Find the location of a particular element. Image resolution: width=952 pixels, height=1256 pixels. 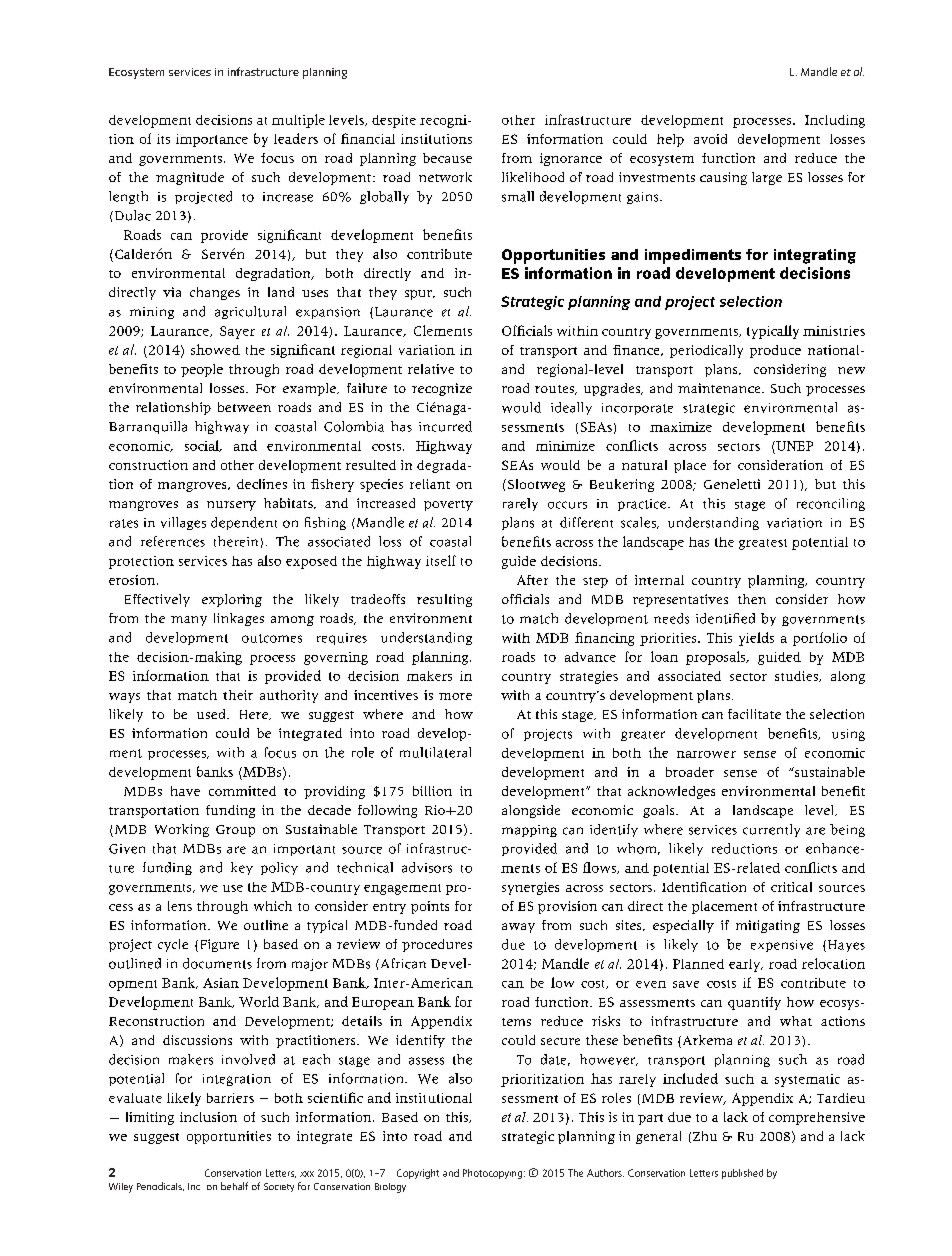

yields is located at coordinates (756, 639).
